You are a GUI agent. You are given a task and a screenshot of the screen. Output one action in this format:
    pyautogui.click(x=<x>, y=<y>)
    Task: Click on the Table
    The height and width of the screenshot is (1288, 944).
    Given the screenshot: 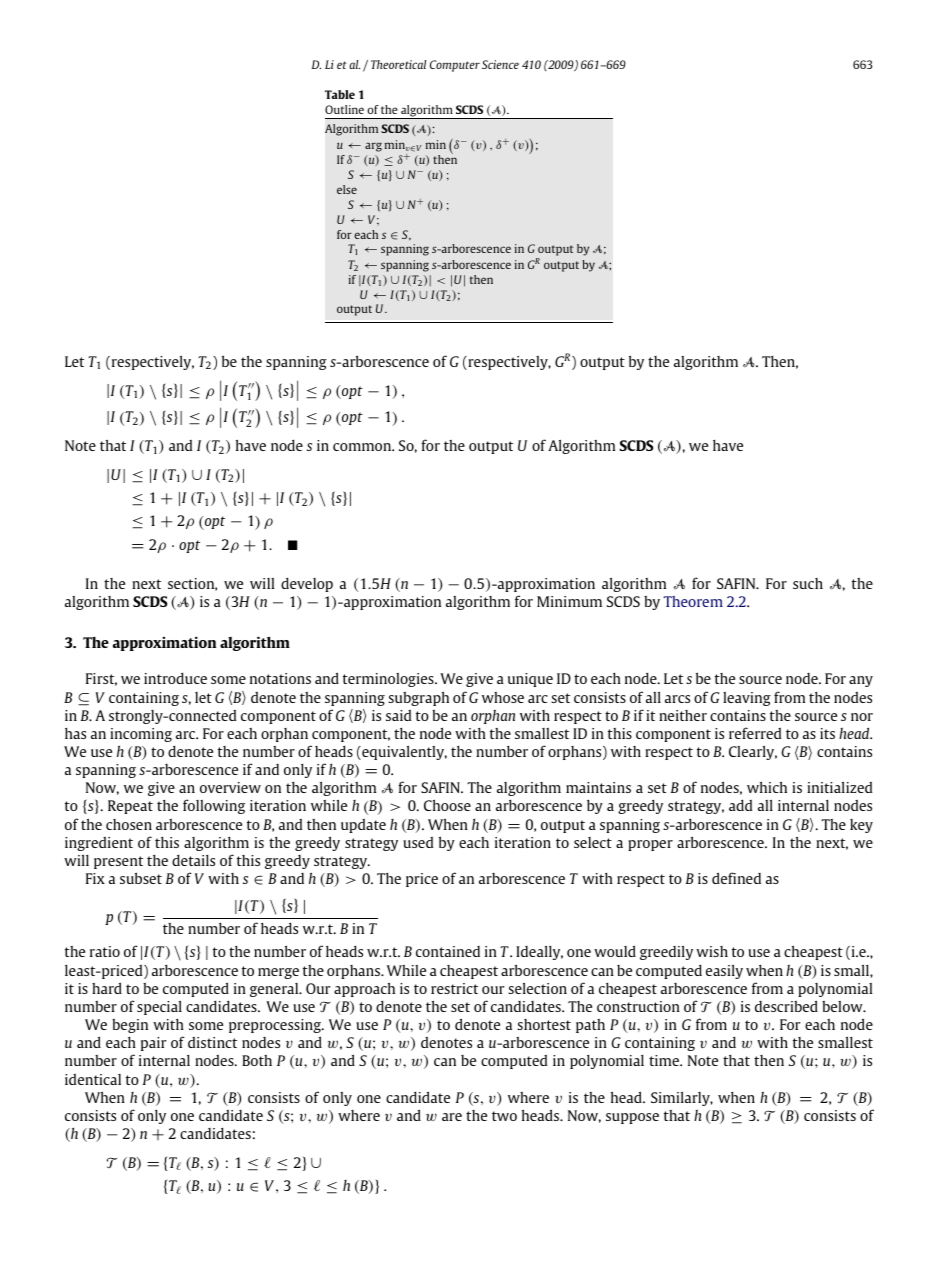 What is the action you would take?
    pyautogui.click(x=340, y=94)
